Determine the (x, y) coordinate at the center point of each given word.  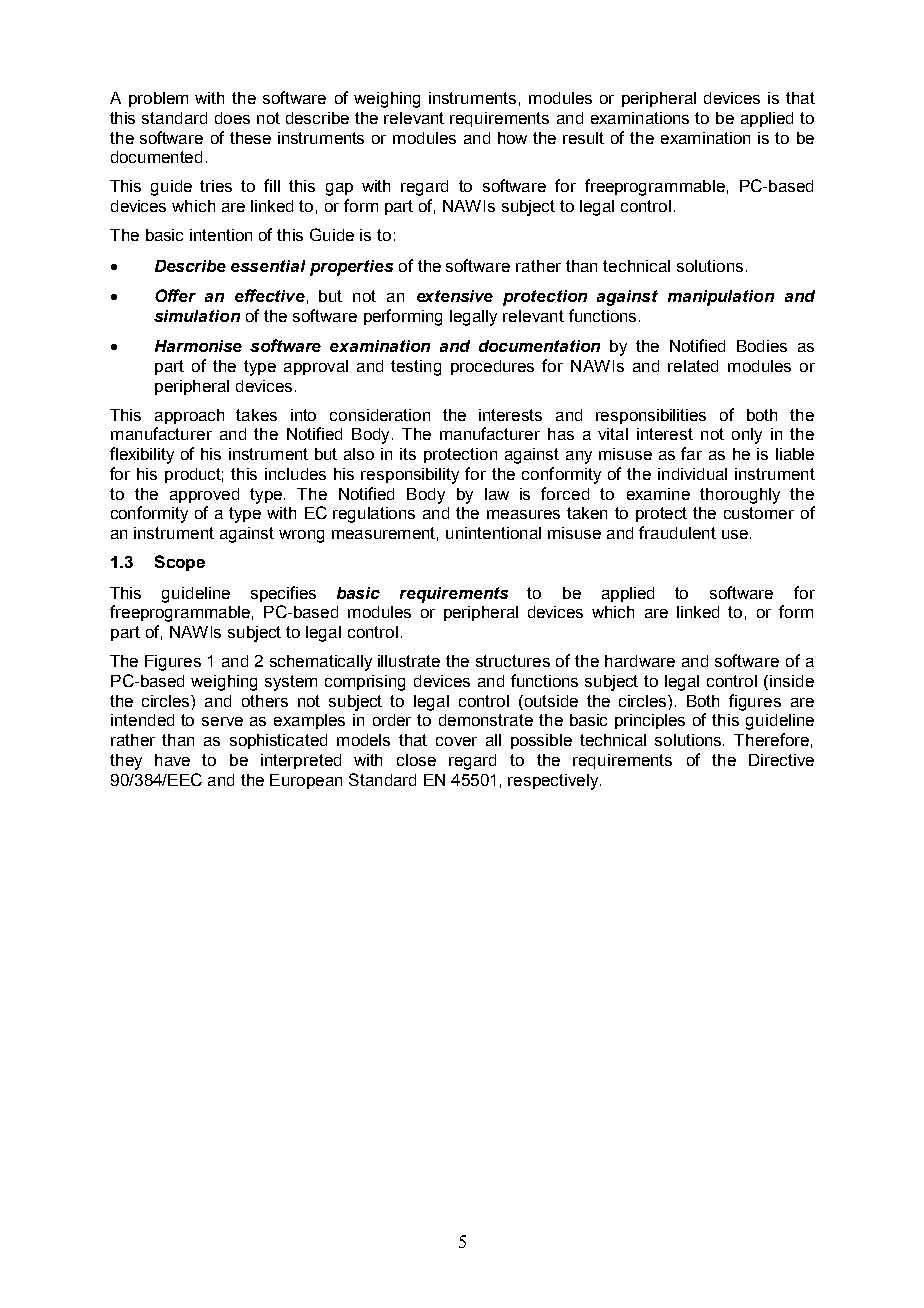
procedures (492, 367)
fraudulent (677, 532)
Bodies (762, 346)
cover (456, 741)
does (232, 118)
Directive (781, 760)
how (512, 138)
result (583, 138)
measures (523, 514)
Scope (180, 563)
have (172, 760)
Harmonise (198, 346)
